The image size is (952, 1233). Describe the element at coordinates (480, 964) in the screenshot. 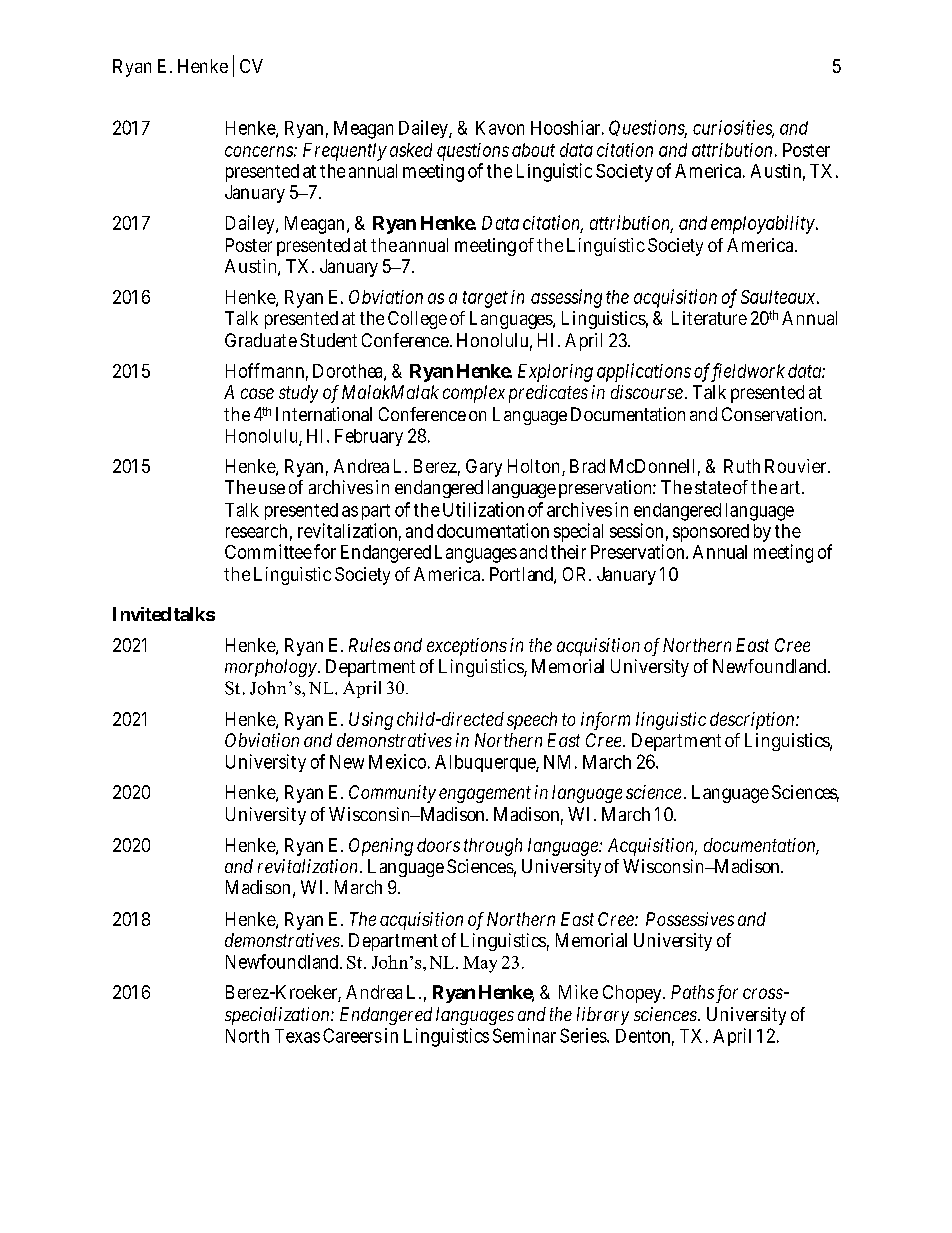

I see `May` at that location.
